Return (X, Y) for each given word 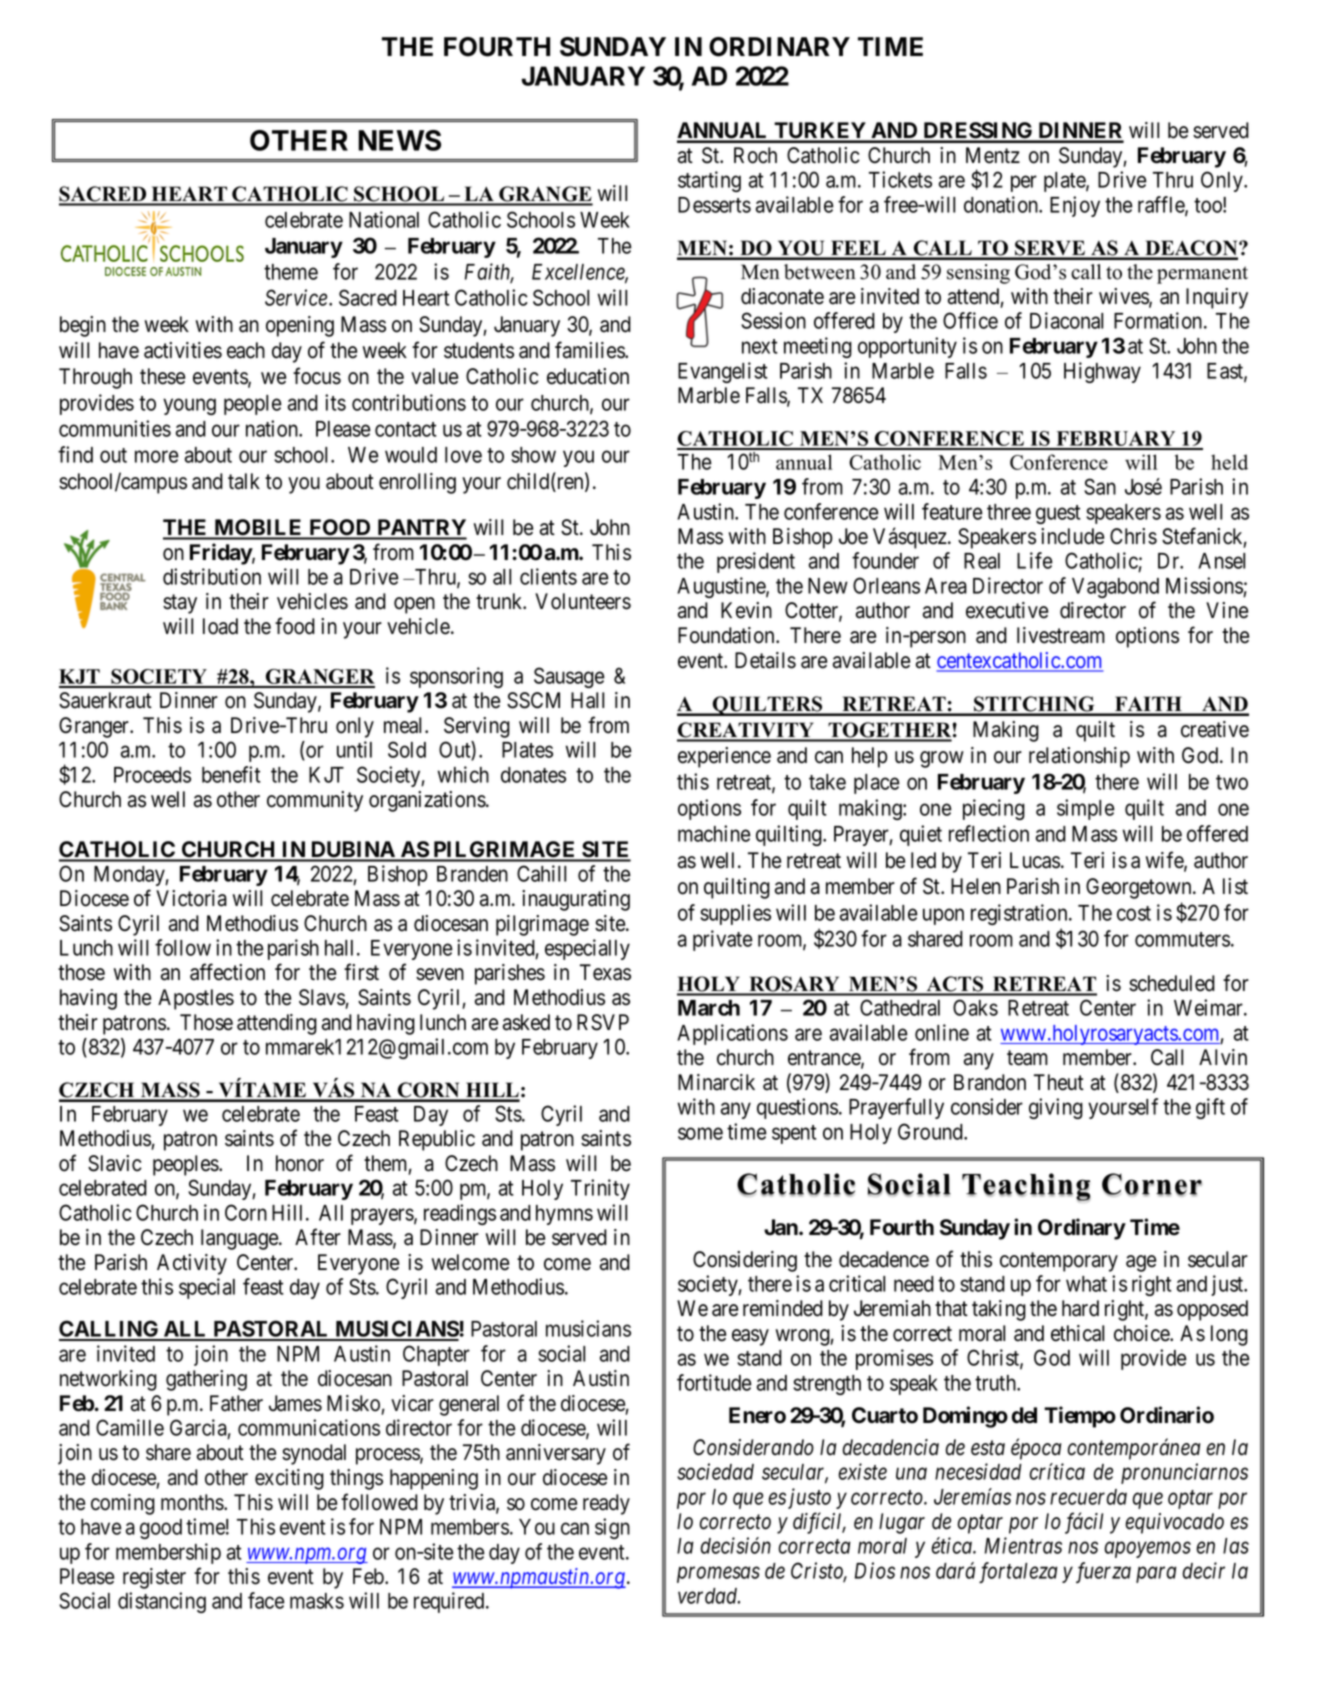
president (756, 562)
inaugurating (576, 900)
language (240, 1239)
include (1072, 536)
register (154, 1578)
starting (709, 181)
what (1086, 1284)
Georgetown (1140, 888)
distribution (212, 576)
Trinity (600, 1189)
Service (297, 297)
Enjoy (1075, 206)
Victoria (191, 898)
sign (612, 1528)
